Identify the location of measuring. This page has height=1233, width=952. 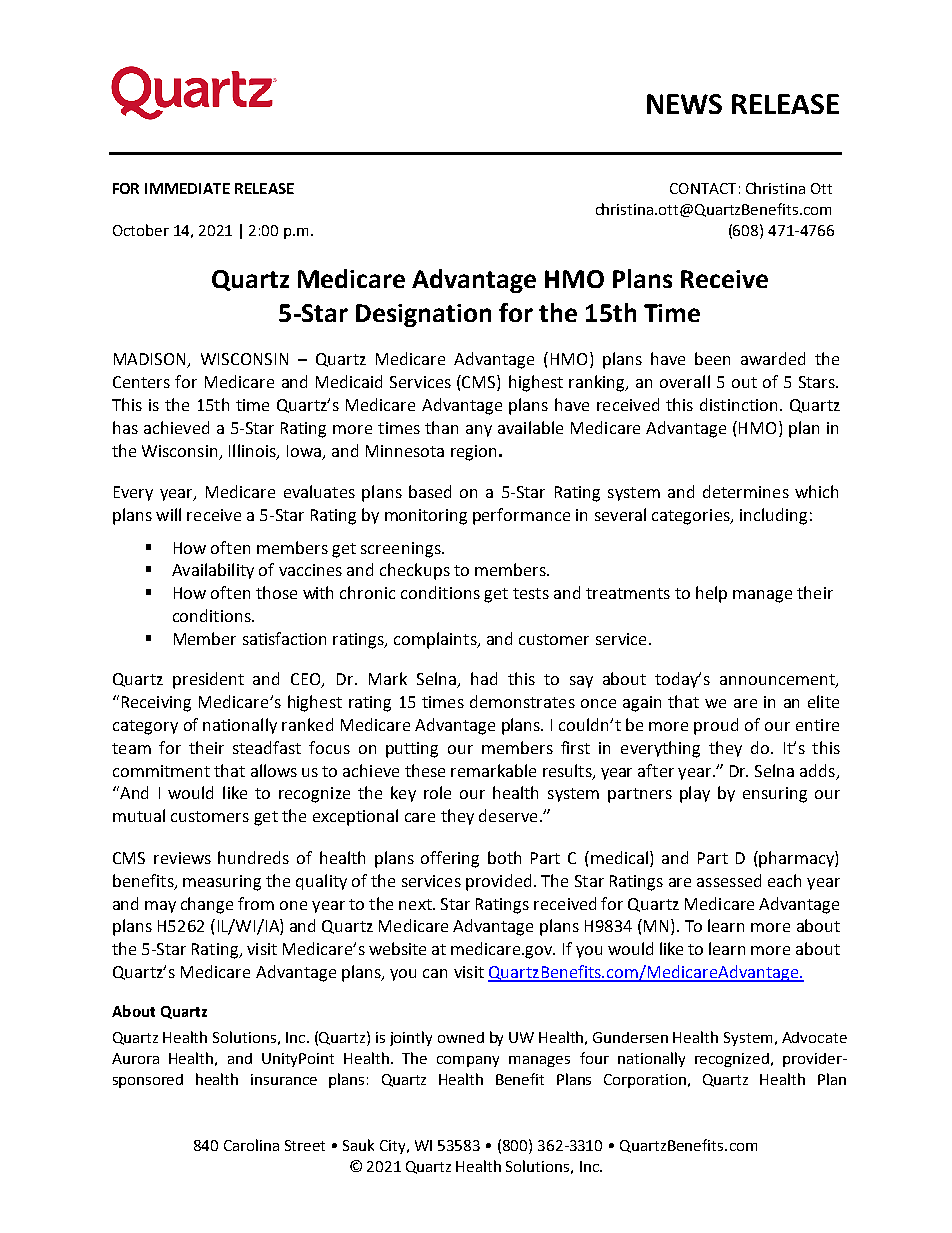
(222, 883).
